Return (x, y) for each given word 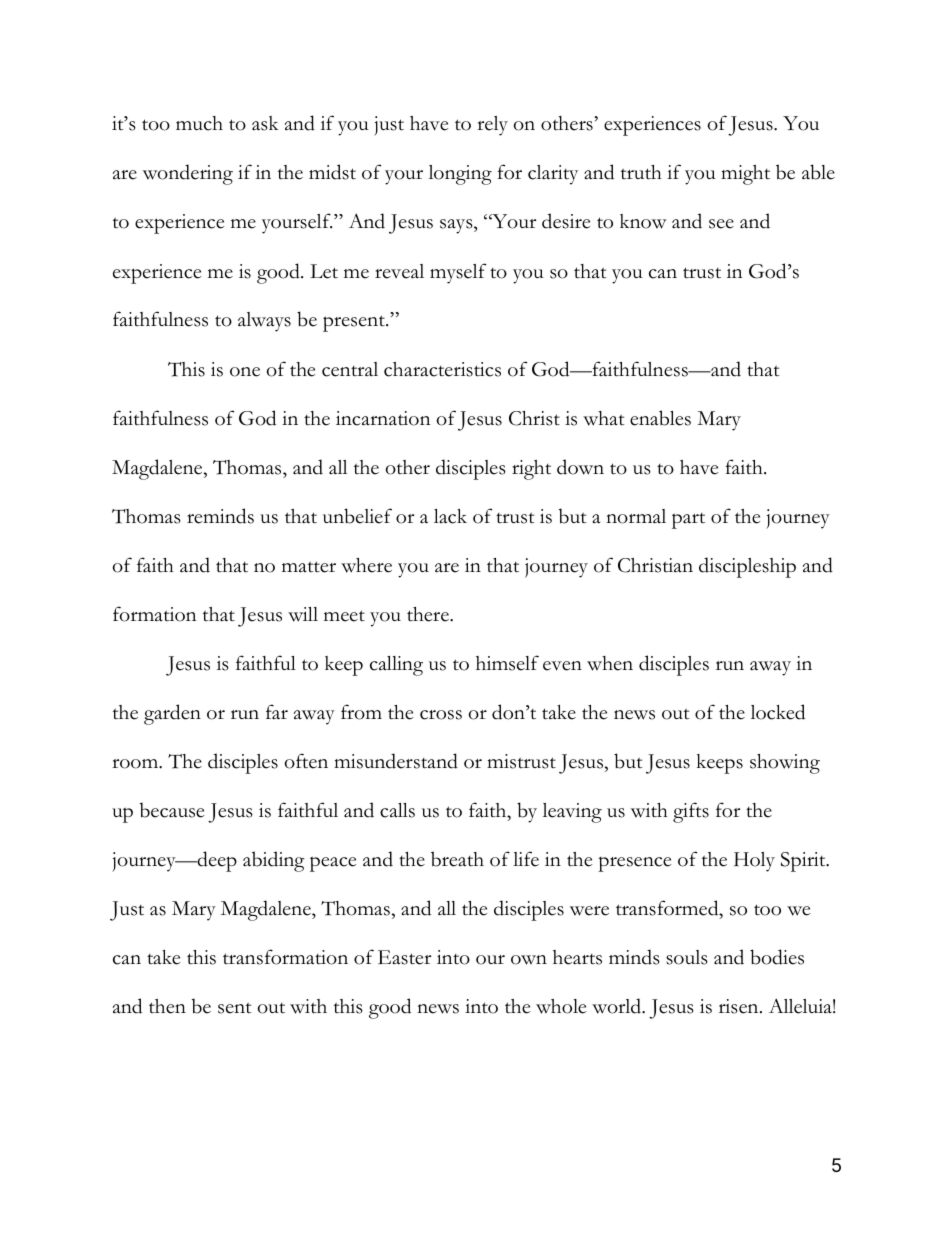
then (167, 1006)
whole (561, 1006)
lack (450, 516)
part (688, 521)
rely (492, 126)
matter (309, 567)
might (745, 175)
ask (265, 123)
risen (740, 1006)
